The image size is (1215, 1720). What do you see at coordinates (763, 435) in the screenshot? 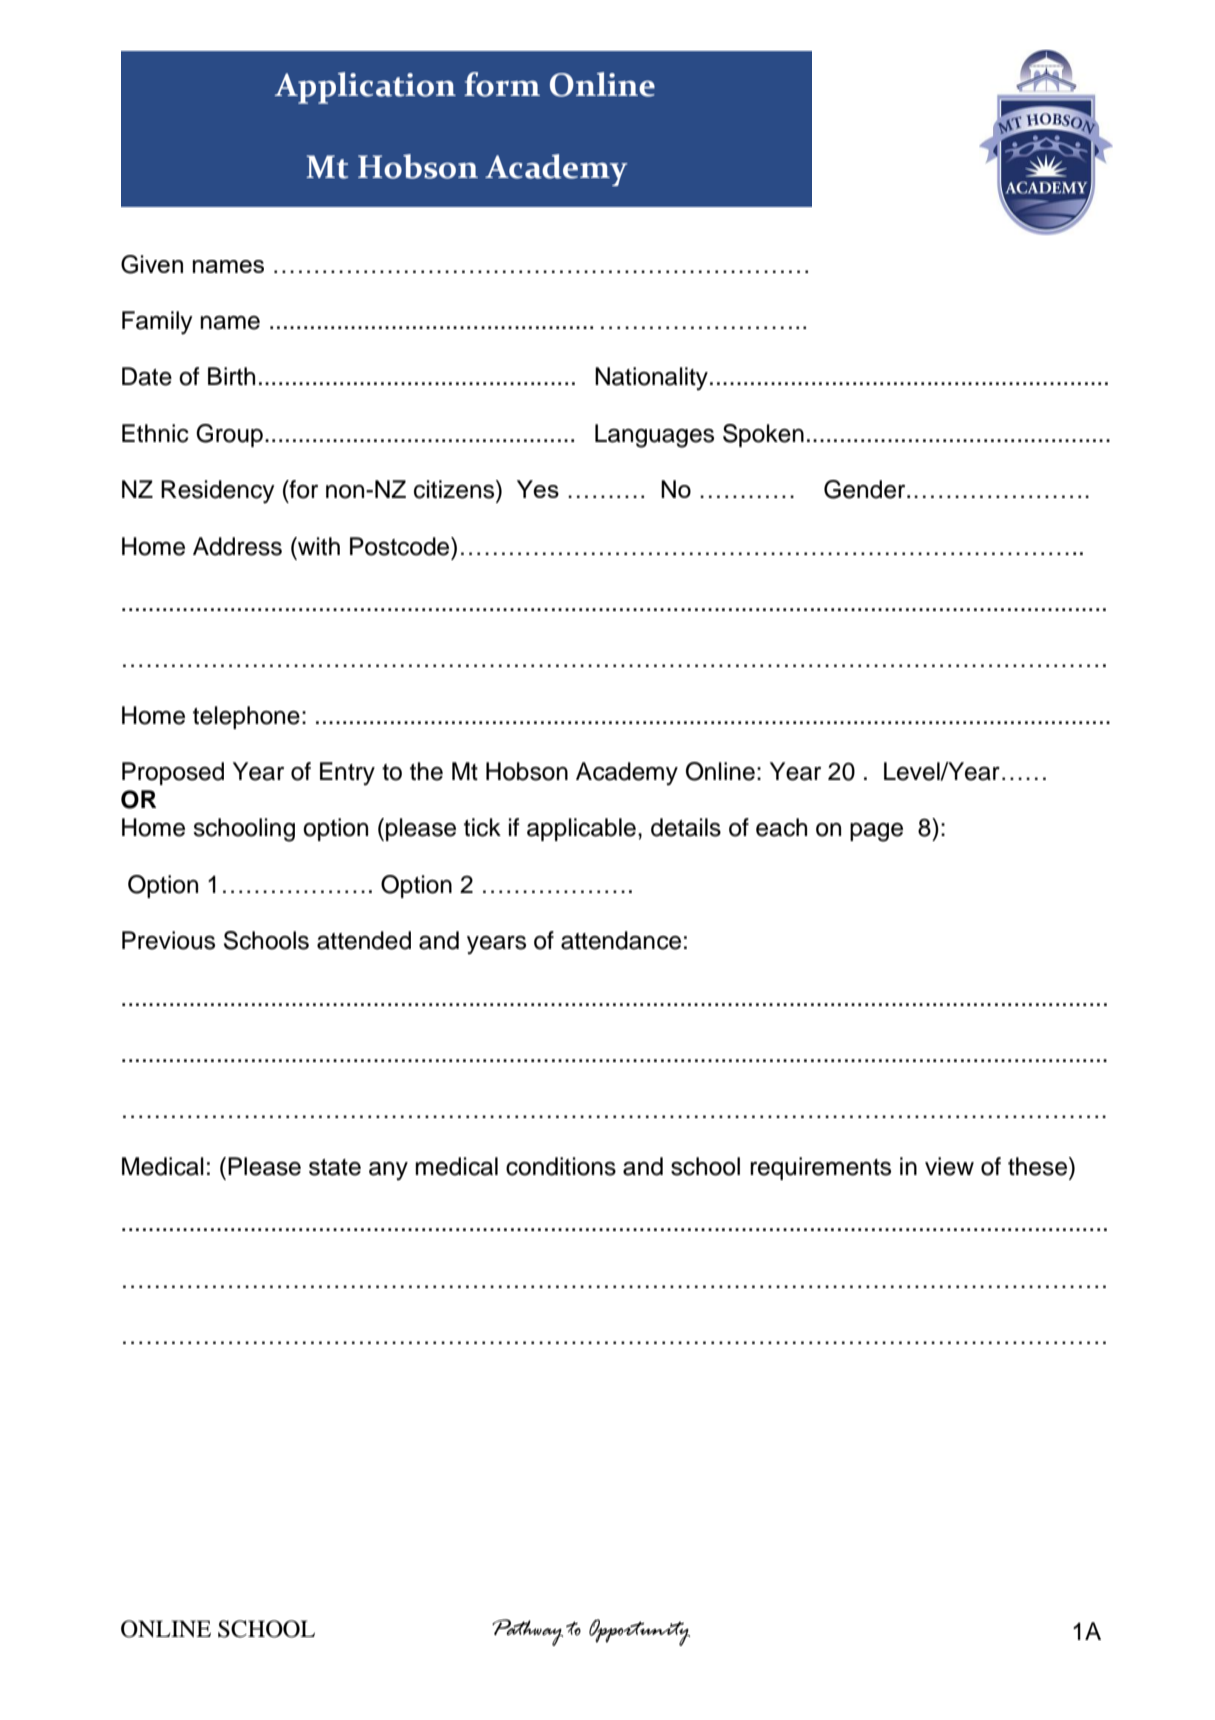
I see `Spoken` at bounding box center [763, 435].
